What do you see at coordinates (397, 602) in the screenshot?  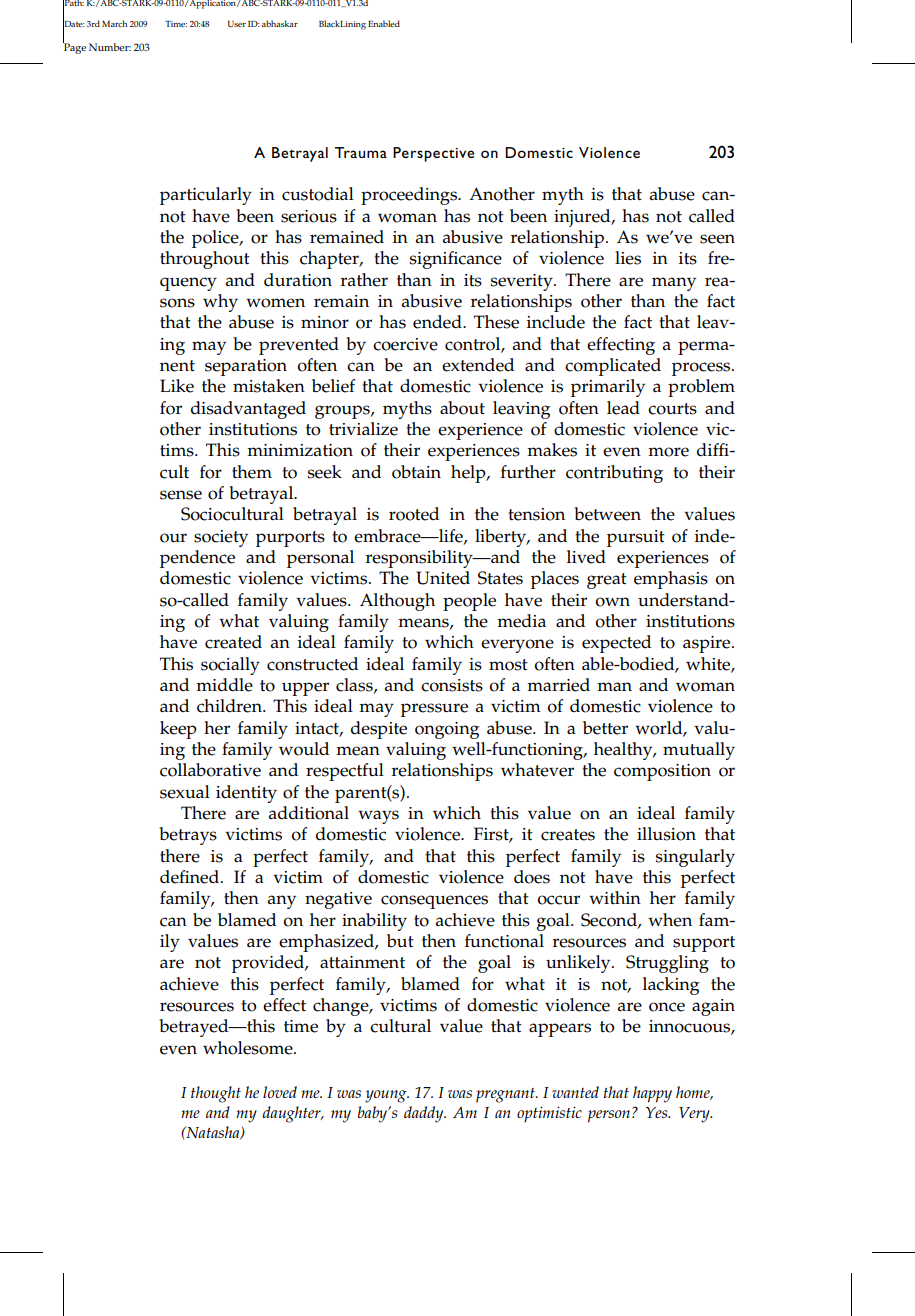 I see `Although` at bounding box center [397, 602].
